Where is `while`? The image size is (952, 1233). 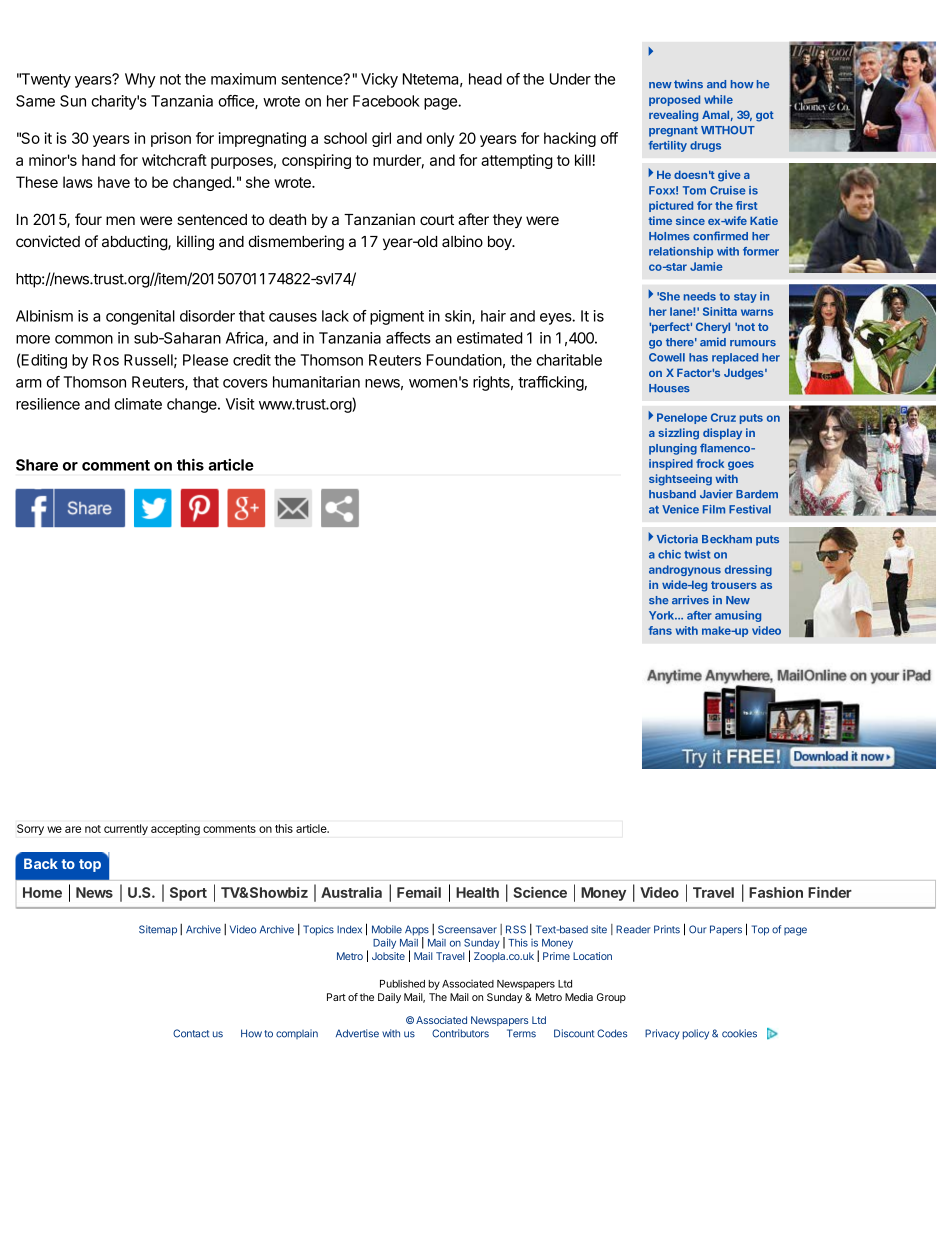 while is located at coordinates (718, 99).
